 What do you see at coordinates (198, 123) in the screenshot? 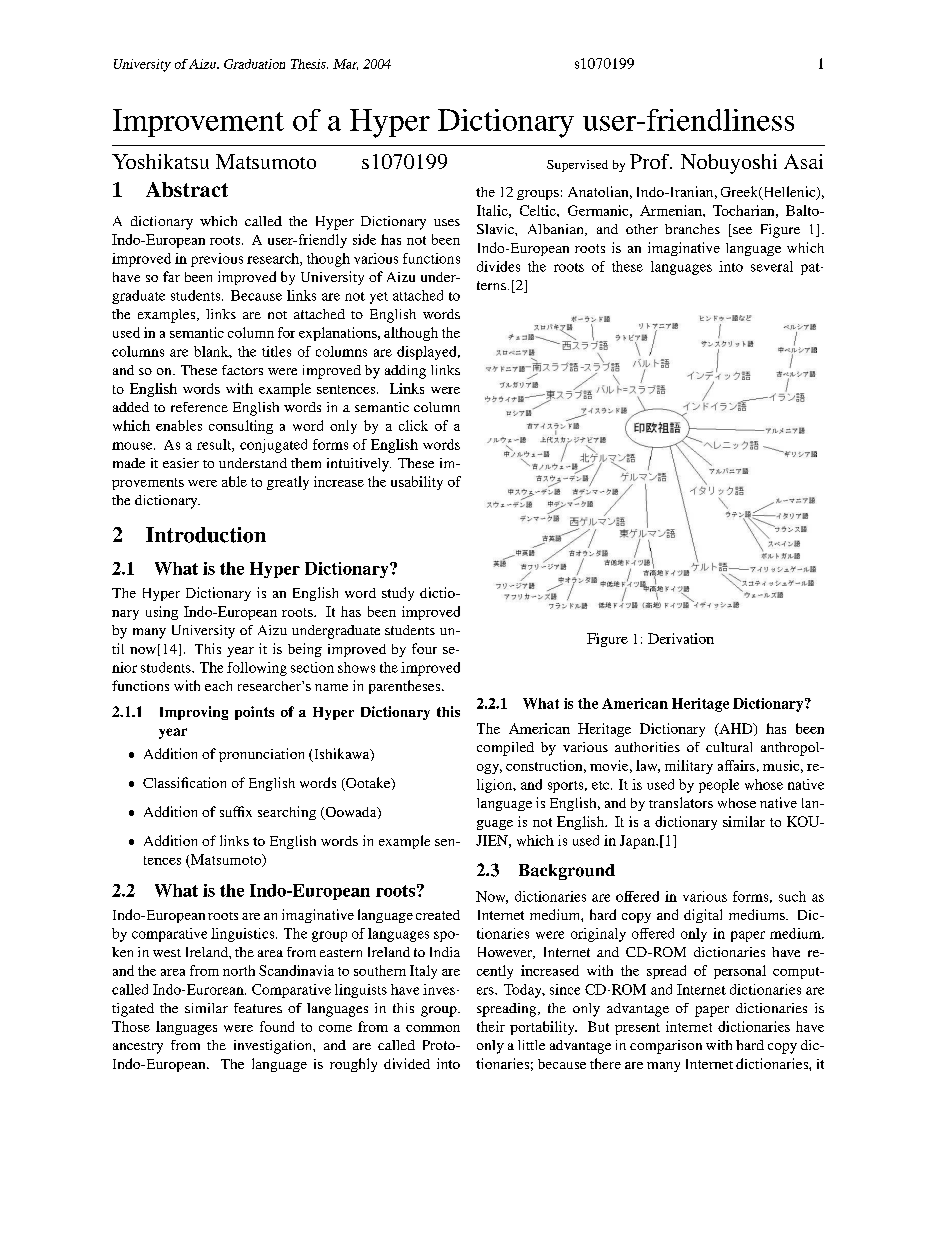
I see `Improvement` at bounding box center [198, 123].
